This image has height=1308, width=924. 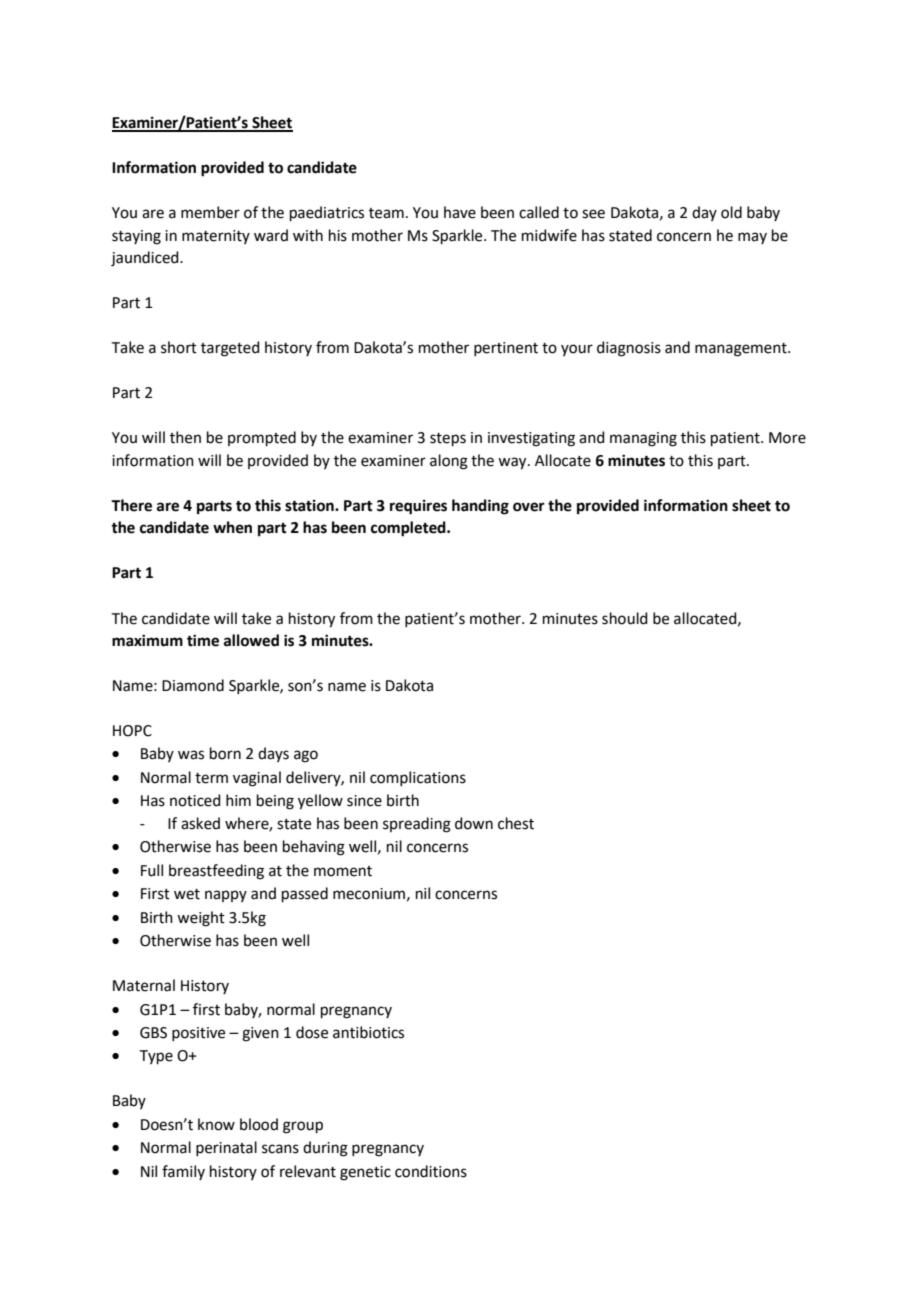 What do you see at coordinates (752, 238) in the image?
I see `may` at bounding box center [752, 238].
